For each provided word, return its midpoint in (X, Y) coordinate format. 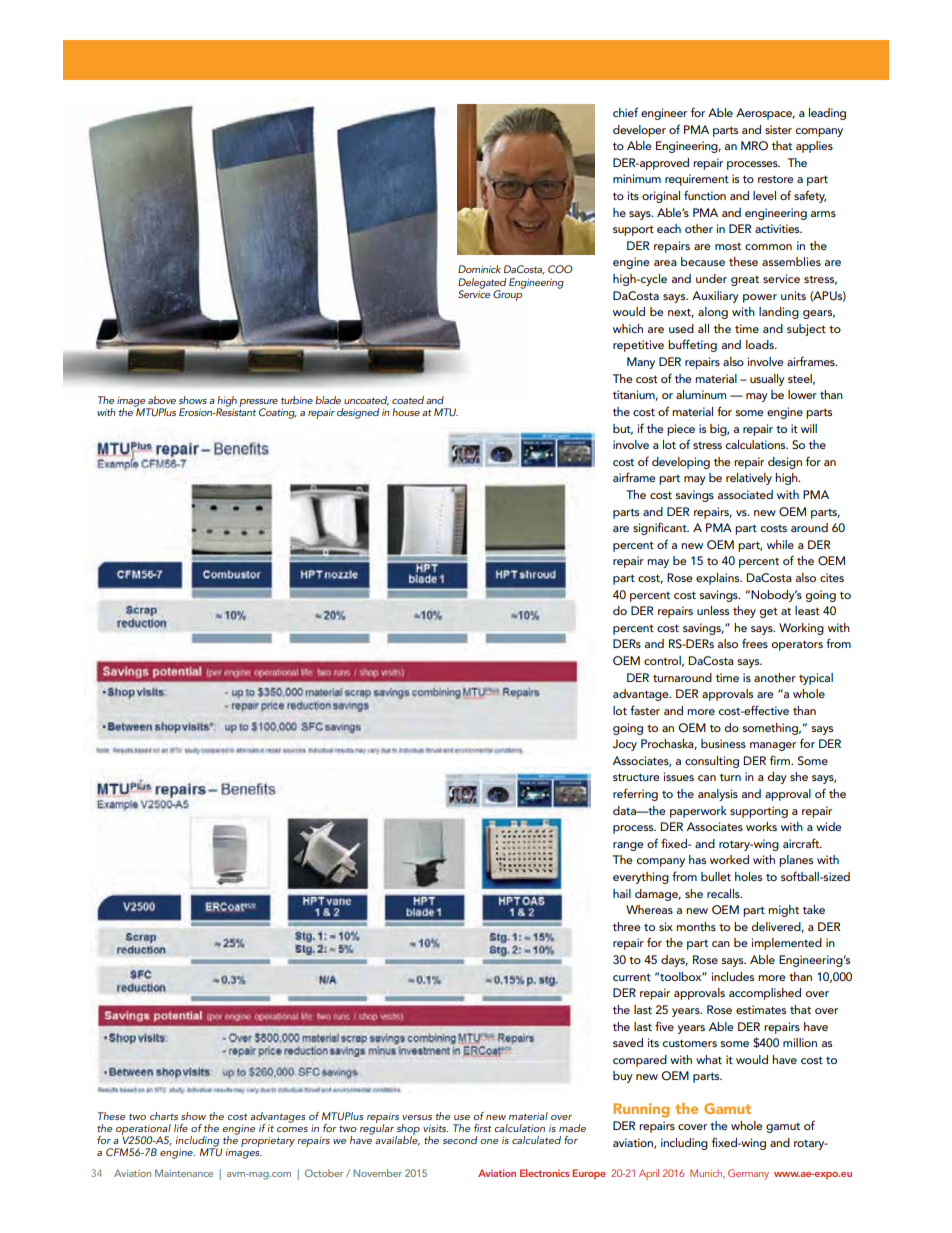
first (483, 1128)
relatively (749, 479)
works (761, 826)
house (406, 412)
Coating (278, 413)
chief (625, 112)
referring (635, 794)
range (628, 846)
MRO (754, 146)
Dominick (479, 269)
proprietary (268, 1141)
